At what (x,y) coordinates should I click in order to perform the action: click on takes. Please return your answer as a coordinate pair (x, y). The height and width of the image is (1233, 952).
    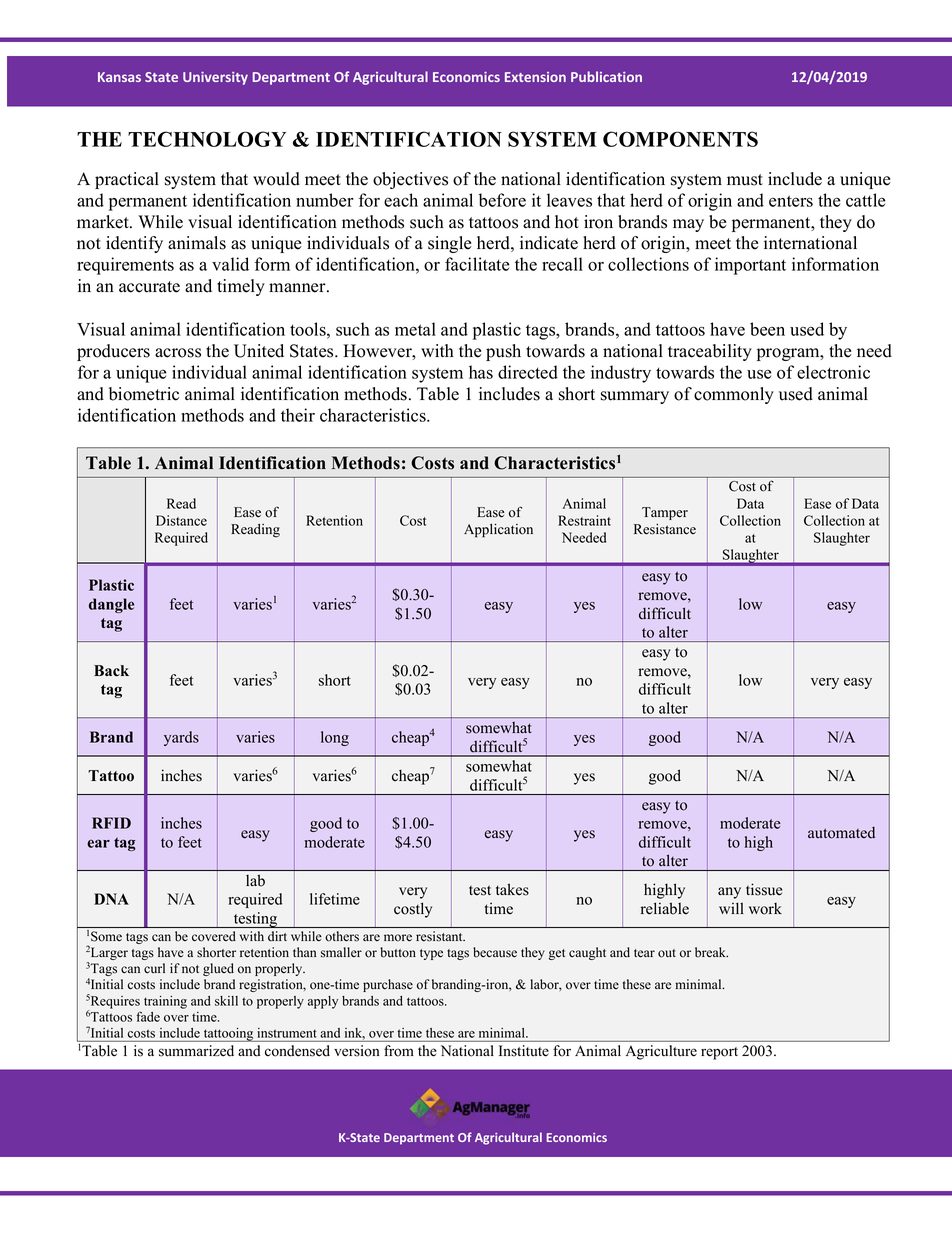
    Looking at the image, I should click on (512, 889).
